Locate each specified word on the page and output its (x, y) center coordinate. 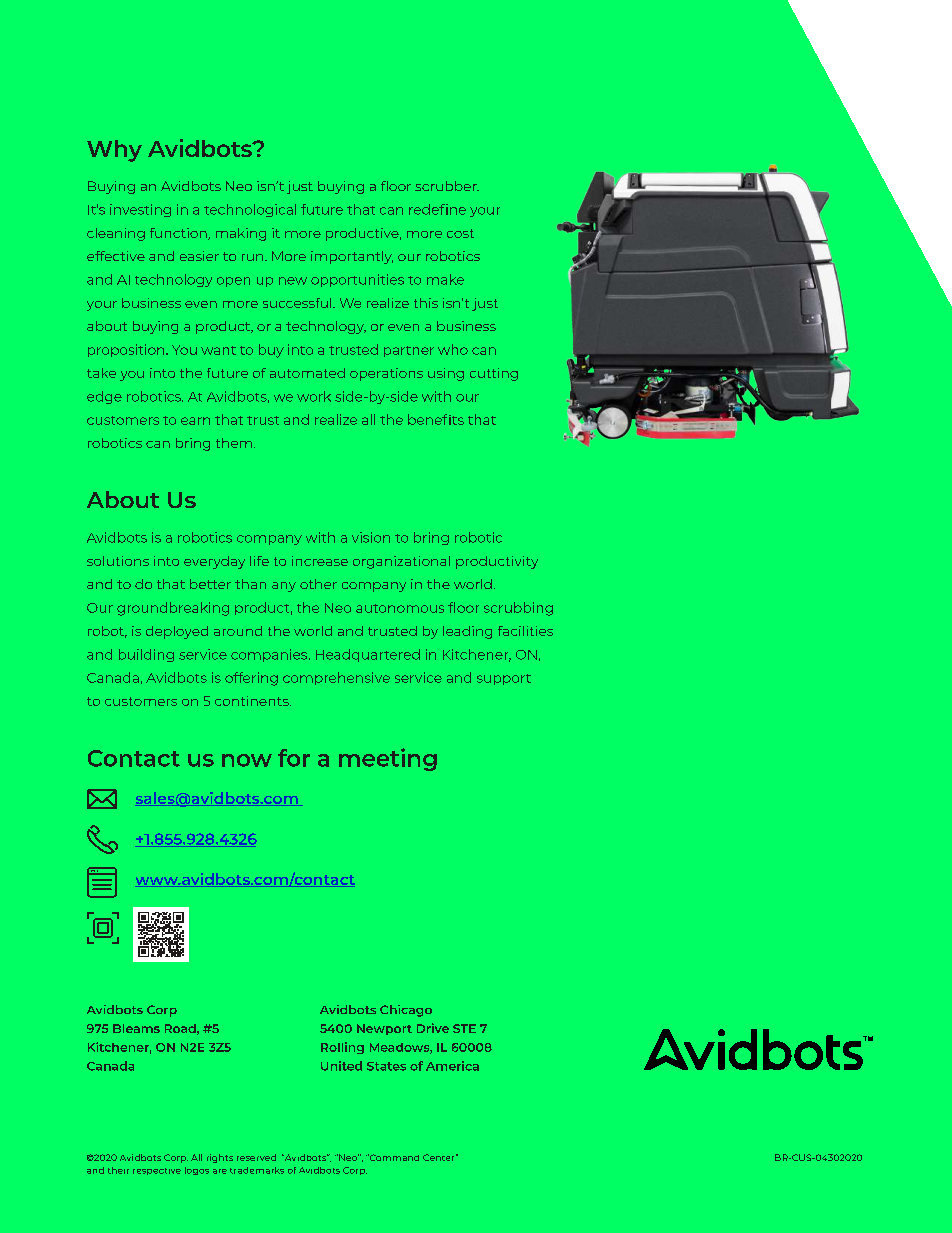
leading (467, 632)
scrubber (447, 186)
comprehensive (336, 678)
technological (250, 210)
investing (140, 210)
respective (157, 1171)
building (146, 655)
